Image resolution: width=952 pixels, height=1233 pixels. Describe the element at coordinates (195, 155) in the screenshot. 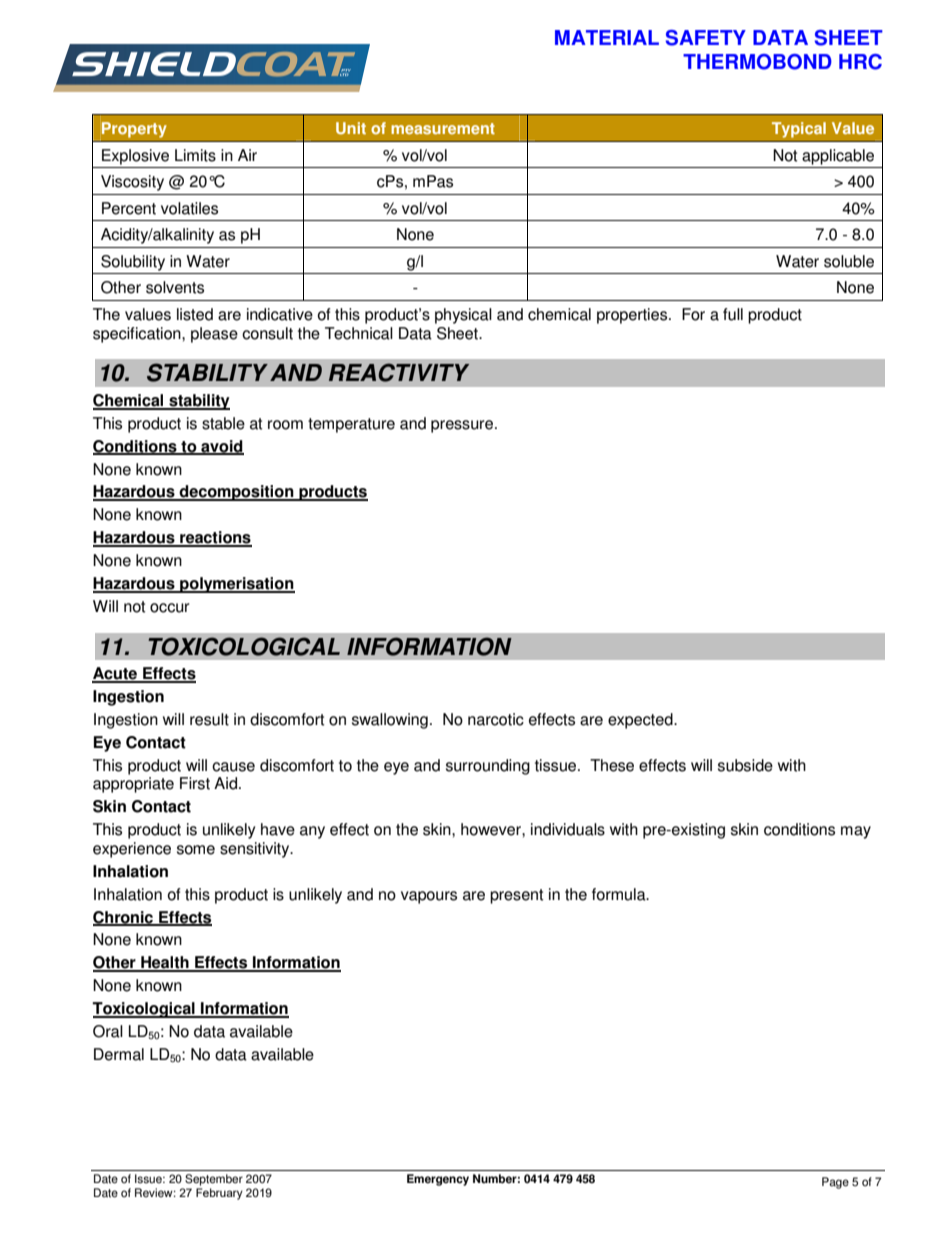

I see `Limits` at that location.
